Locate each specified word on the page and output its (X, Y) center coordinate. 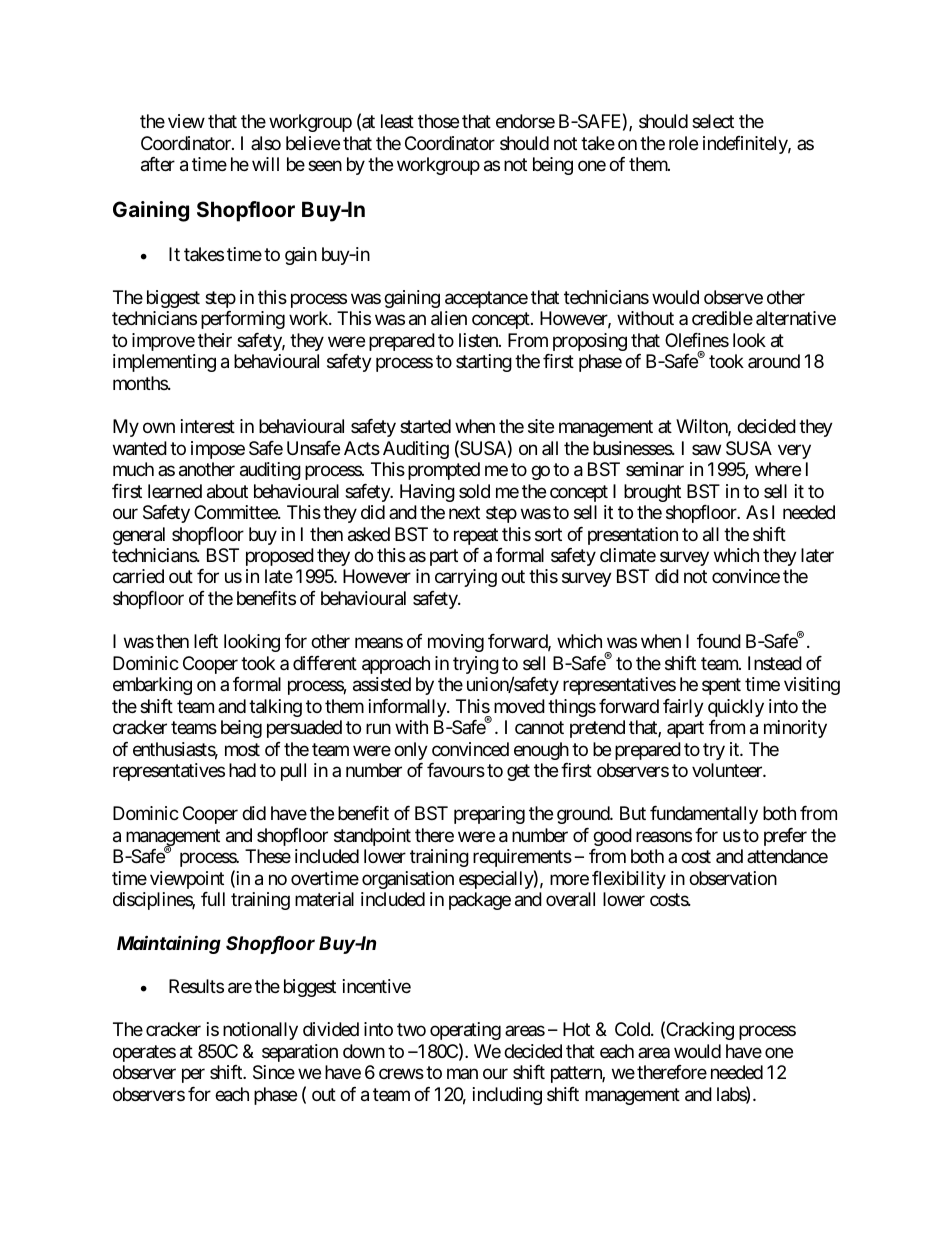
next (464, 512)
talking (275, 708)
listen (479, 340)
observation (733, 878)
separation (300, 1053)
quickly (736, 708)
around (774, 361)
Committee (236, 512)
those (438, 121)
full (213, 899)
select (713, 121)
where (778, 469)
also (266, 143)
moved (519, 706)
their (215, 340)
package (480, 901)
